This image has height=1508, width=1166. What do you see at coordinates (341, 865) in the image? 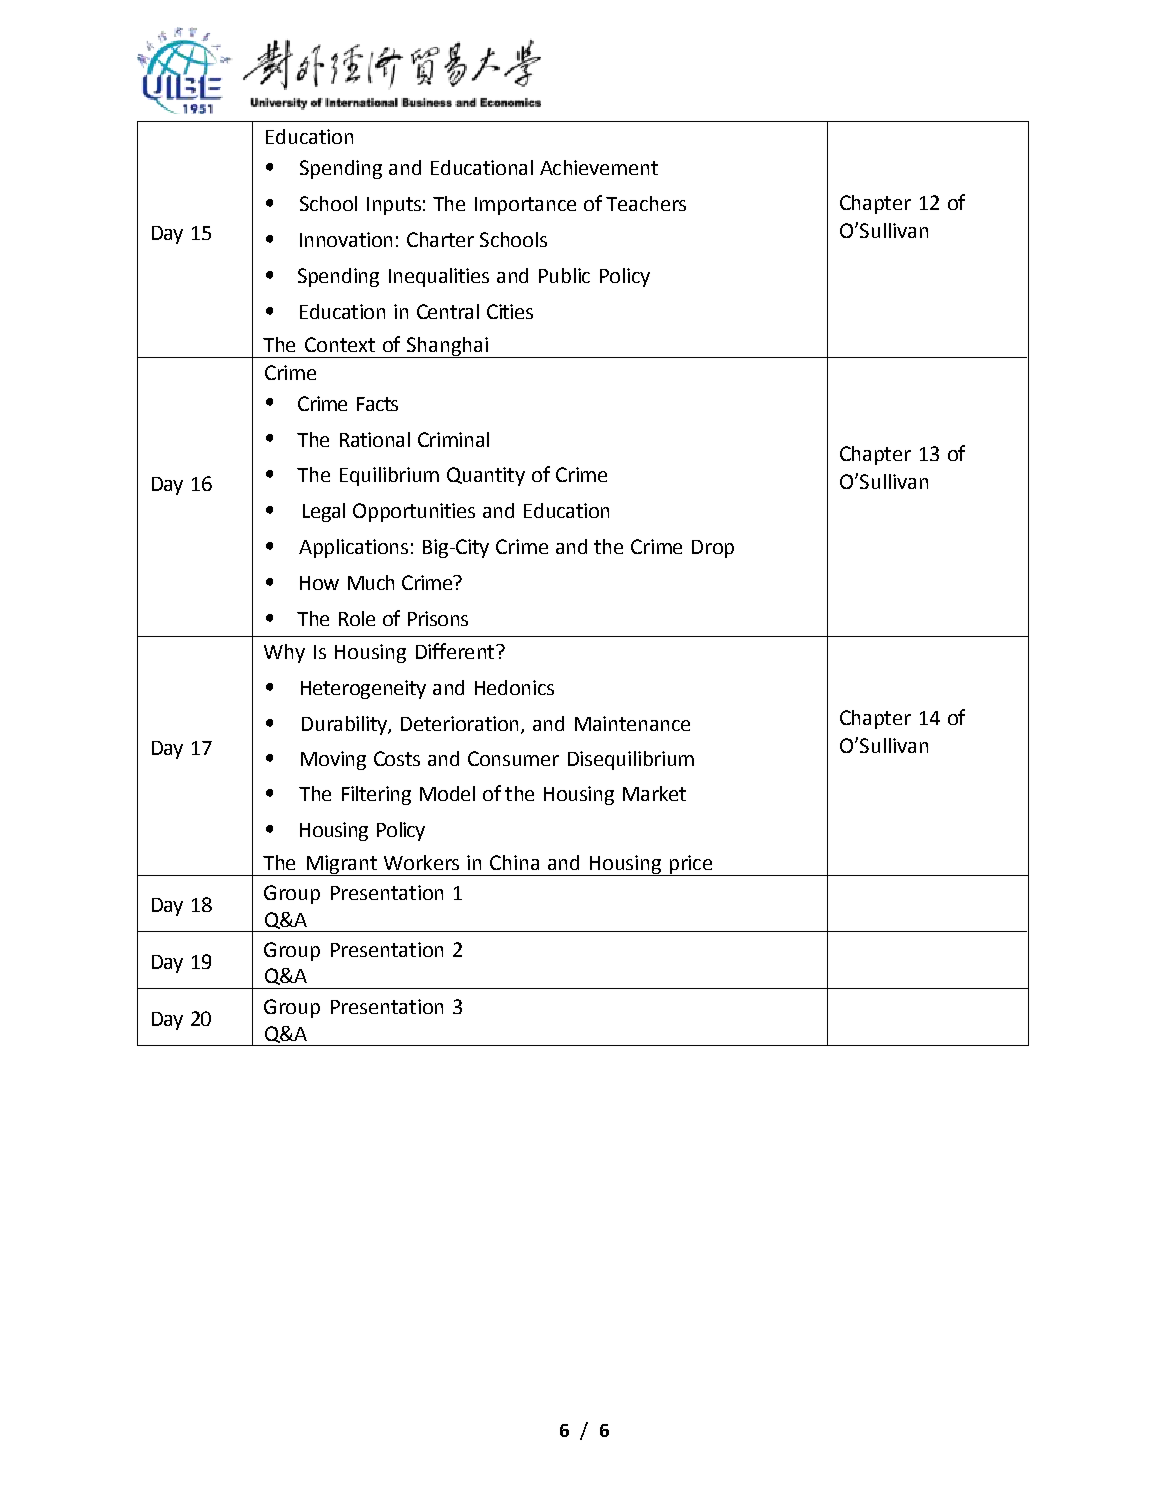
I see `Migrant` at bounding box center [341, 865].
